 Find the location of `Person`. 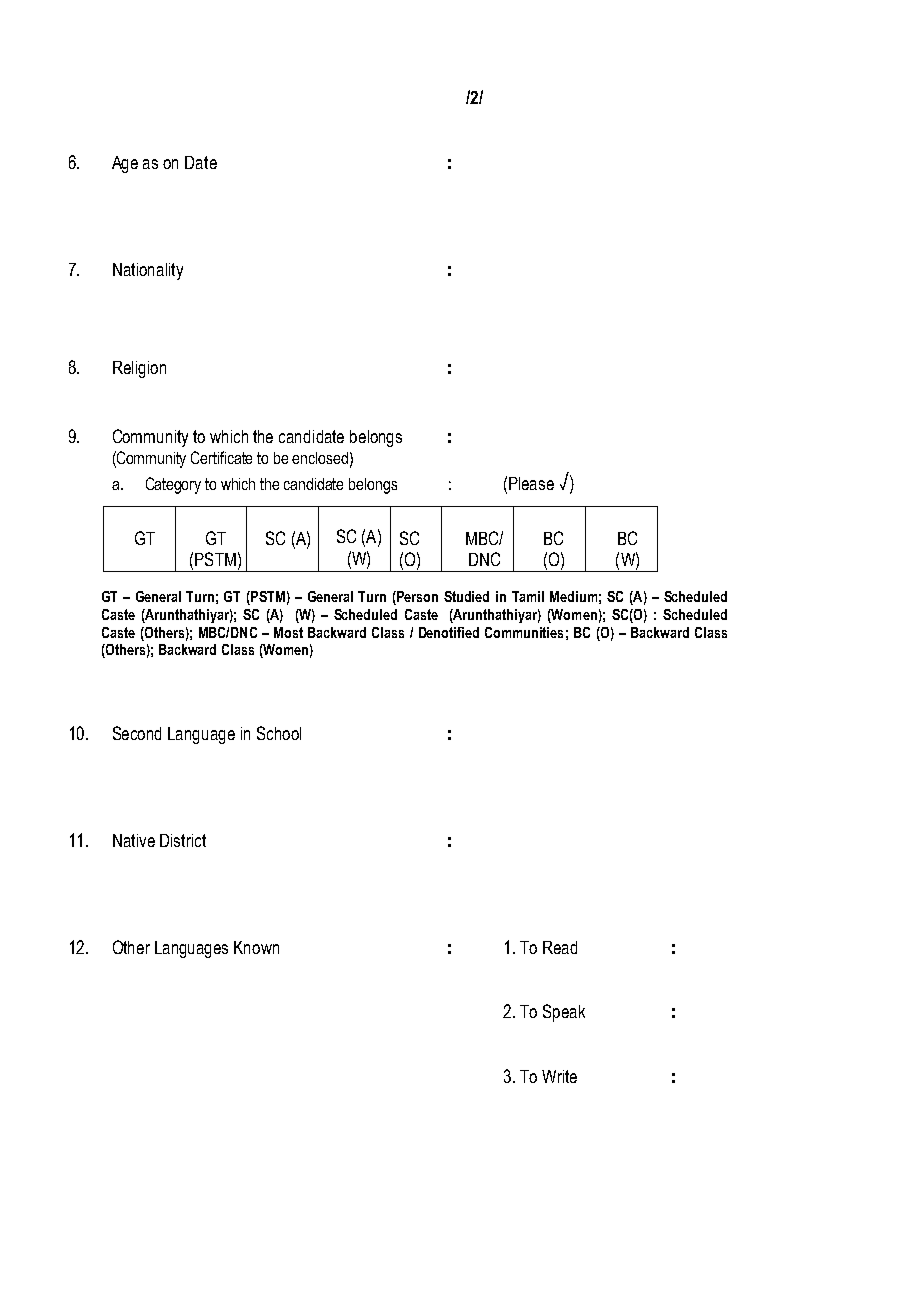

Person is located at coordinates (416, 598).
